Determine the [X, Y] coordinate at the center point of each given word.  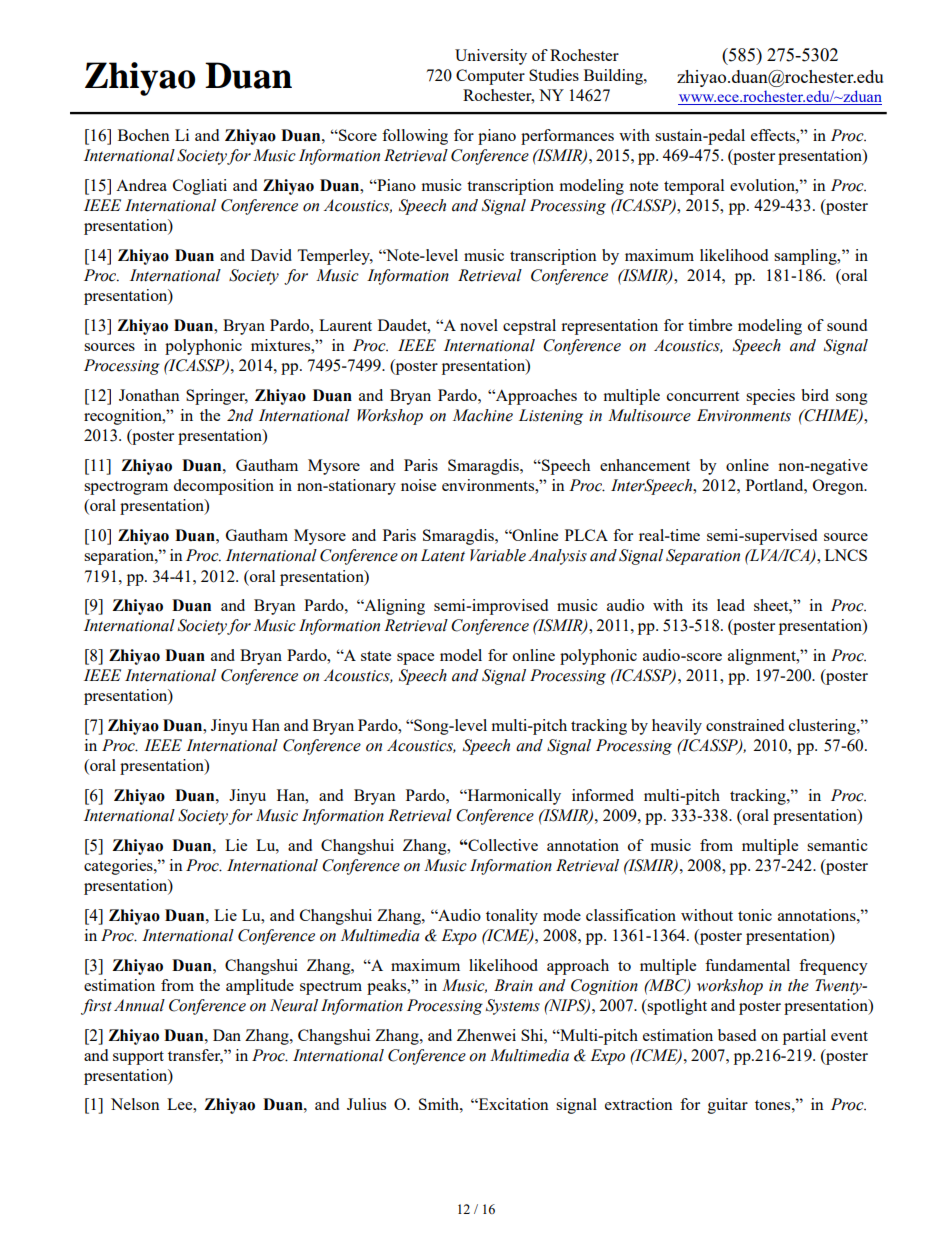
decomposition [223, 487]
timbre [710, 325]
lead [731, 605]
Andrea [141, 185]
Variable [498, 555]
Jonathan [149, 395]
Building [614, 77]
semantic [837, 845]
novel [479, 325]
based [737, 1035]
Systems [513, 1007]
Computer [490, 77]
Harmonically [513, 797]
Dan [227, 1035]
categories [119, 867]
